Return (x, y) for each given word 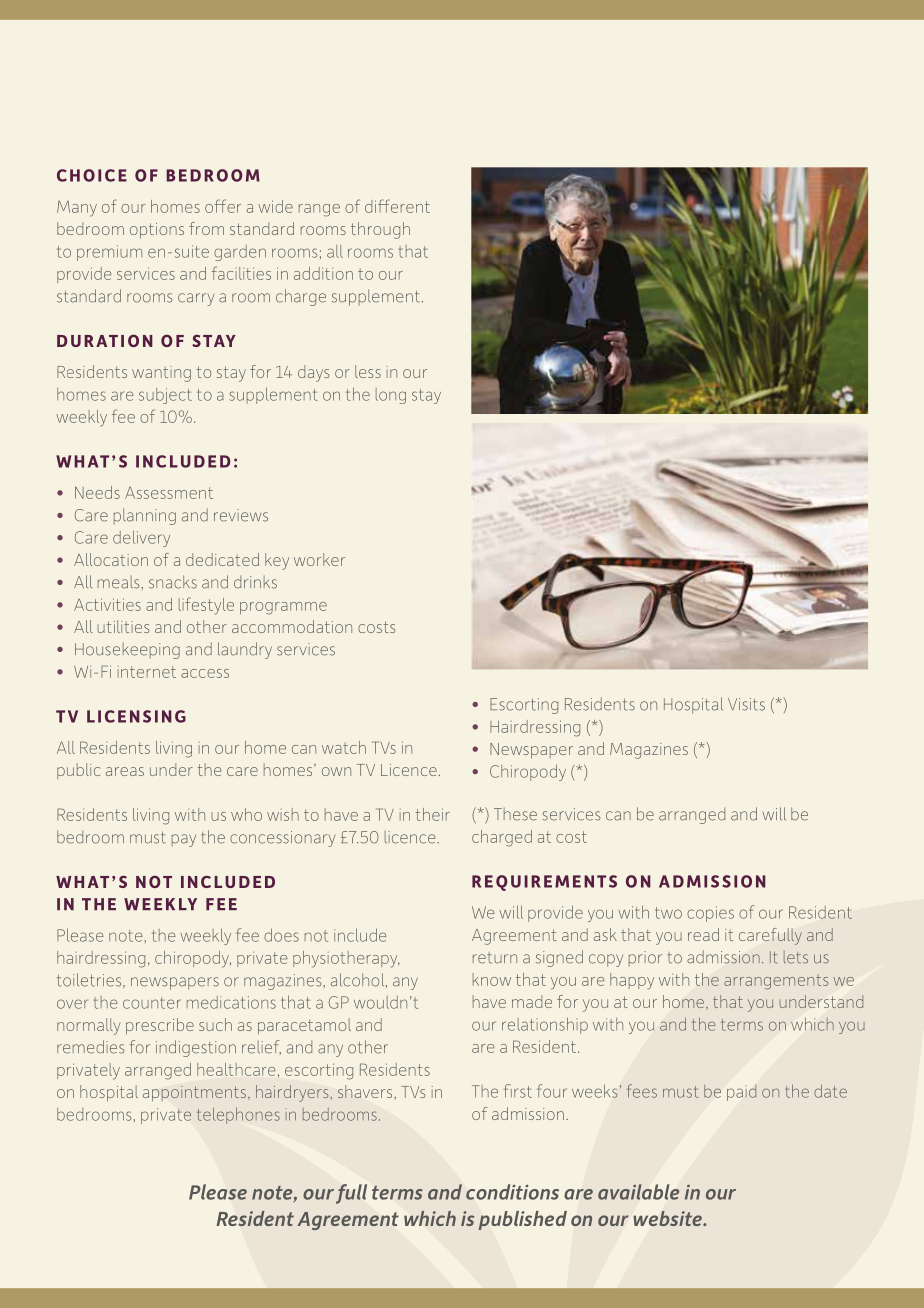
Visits (746, 704)
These (515, 814)
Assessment (169, 493)
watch (344, 747)
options (157, 230)
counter (152, 1003)
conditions (512, 1192)
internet (147, 672)
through (380, 230)
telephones (238, 1115)
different (397, 206)
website (668, 1218)
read (703, 934)
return (495, 958)
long (391, 396)
